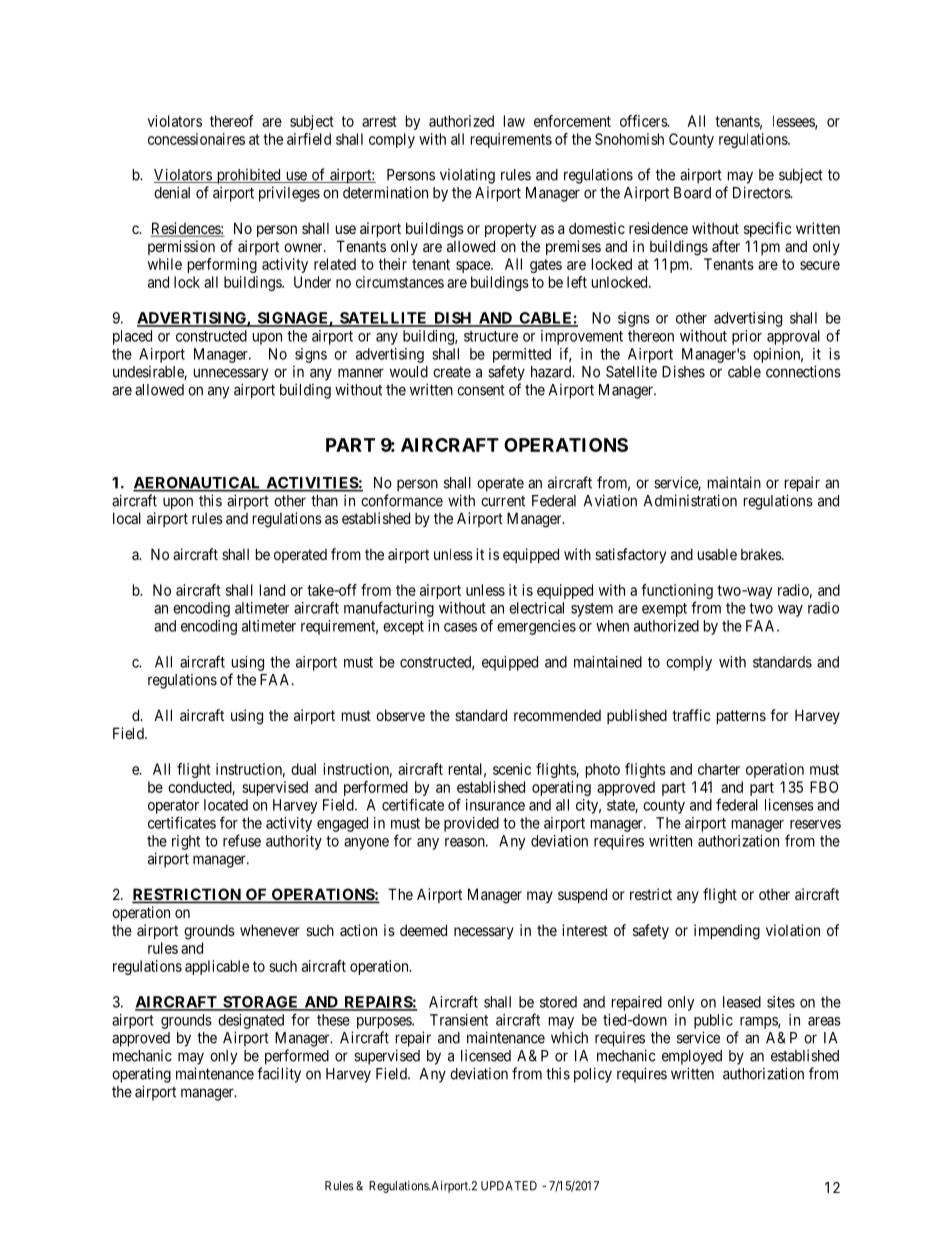  What do you see at coordinates (741, 717) in the image?
I see `patterns` at bounding box center [741, 717].
